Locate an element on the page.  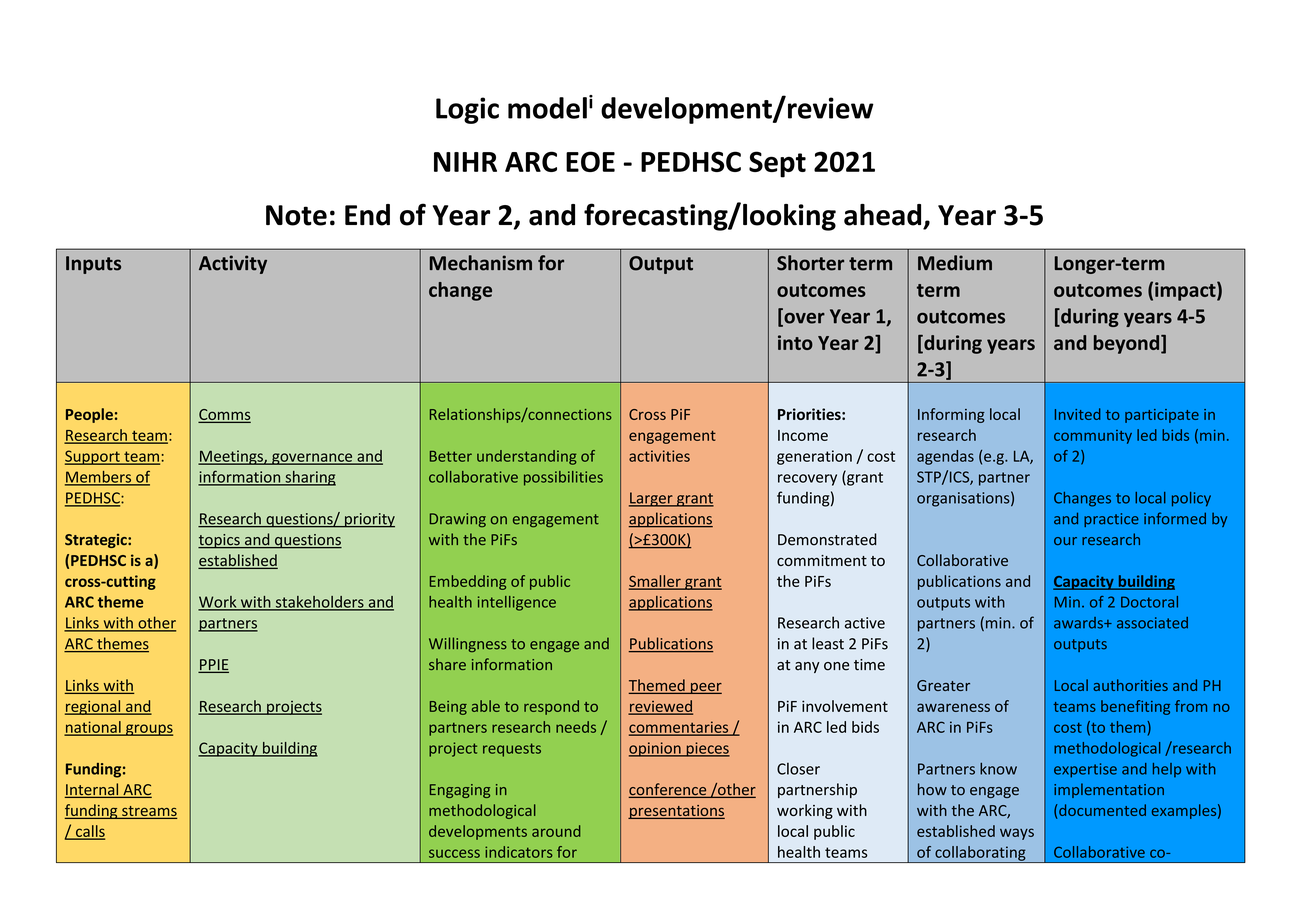
peer is located at coordinates (705, 688).
